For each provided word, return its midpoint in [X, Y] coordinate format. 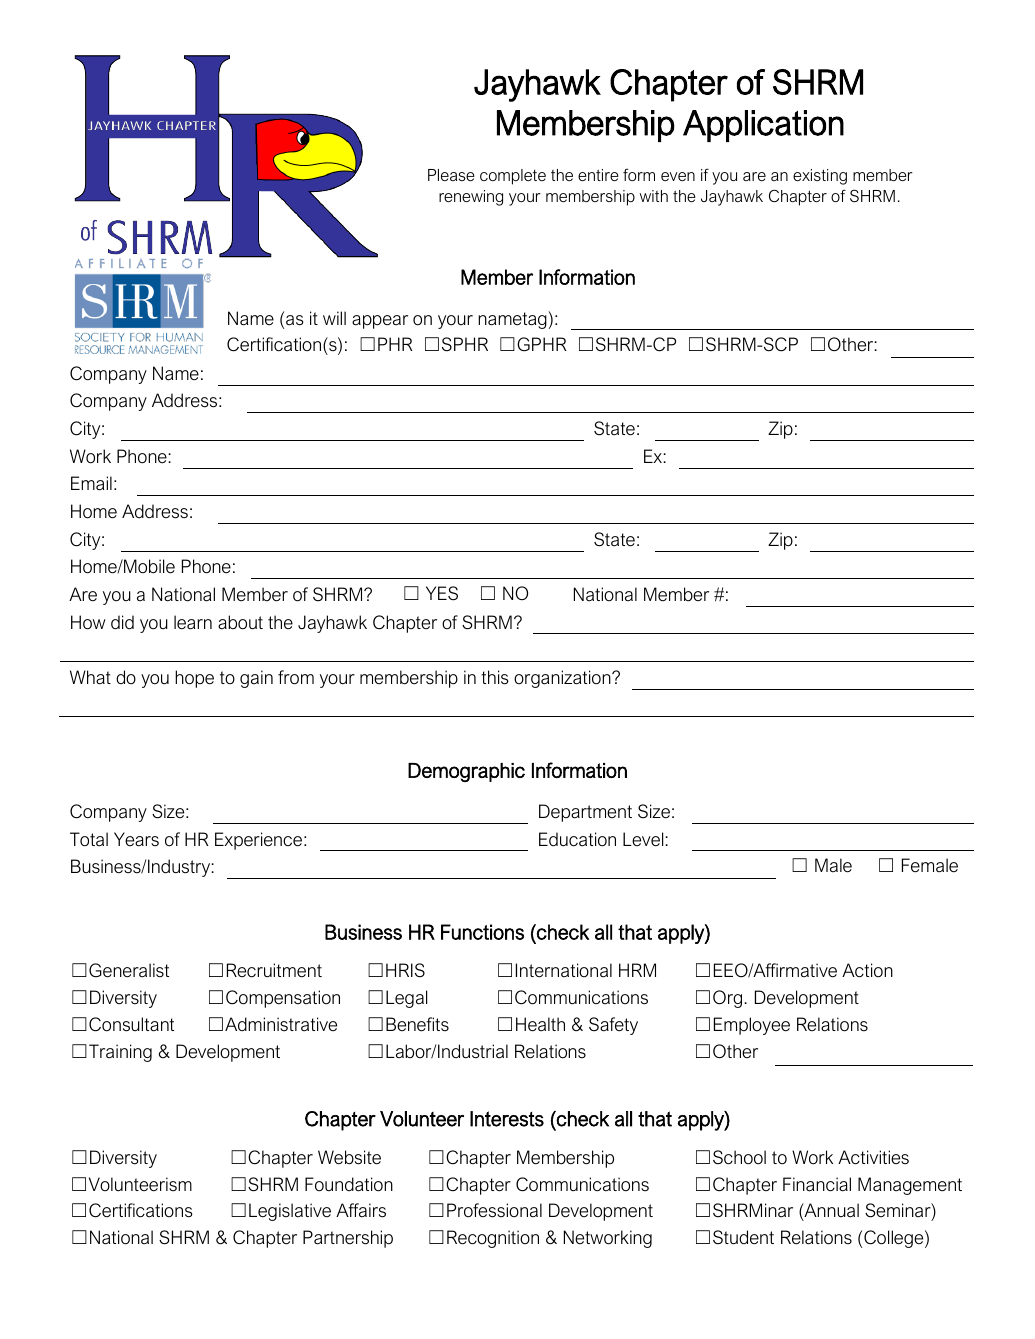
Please [451, 175]
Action [867, 970]
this [495, 677]
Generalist [129, 970]
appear [380, 322]
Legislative [290, 1212]
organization [563, 679]
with [654, 196]
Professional [494, 1210]
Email [91, 483]
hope [194, 679]
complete [513, 177]
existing [820, 177]
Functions [482, 932]
